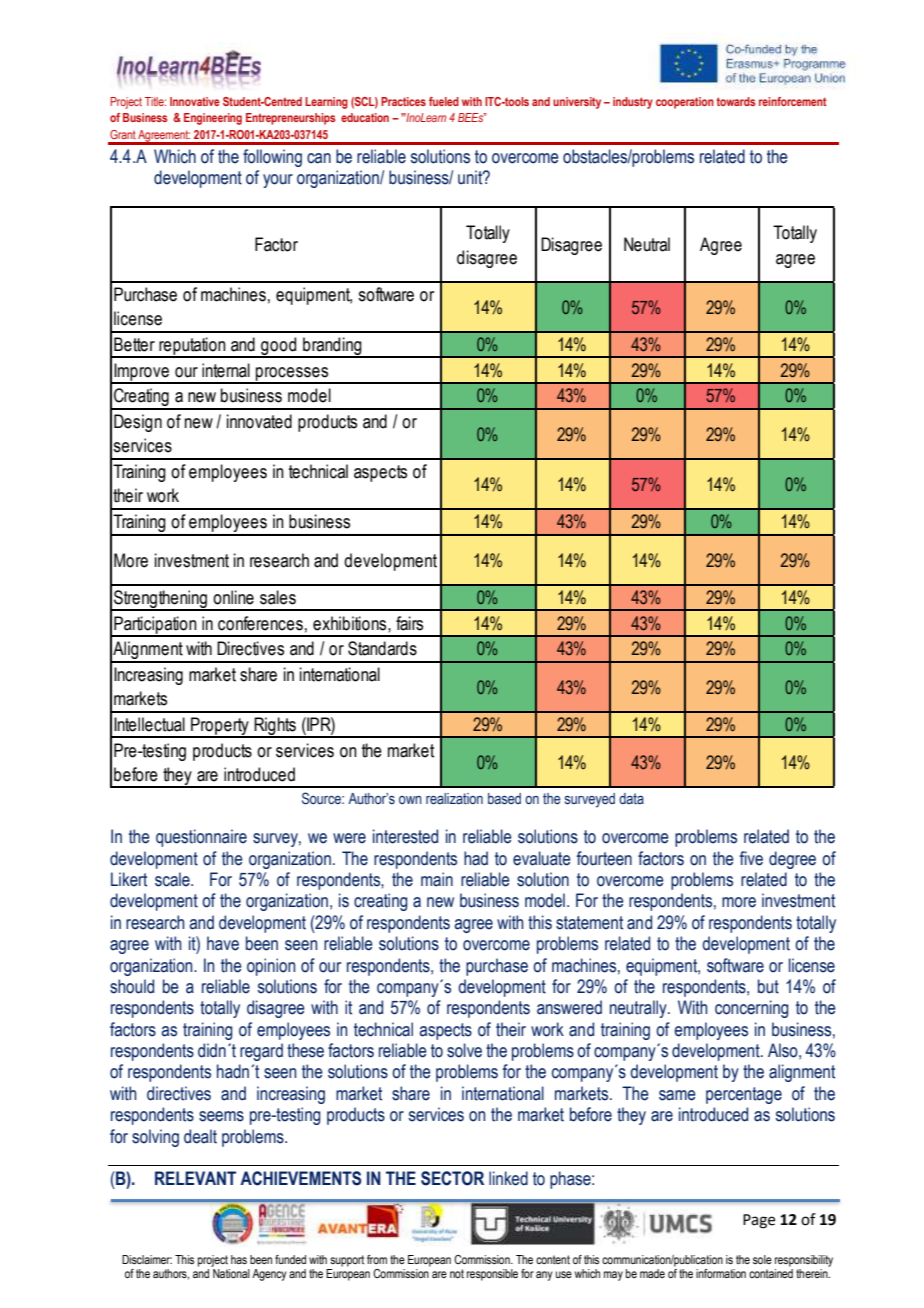 This page has height=1308, width=924. Describe the element at coordinates (685, 103) in the page. I see `cooperation` at that location.
